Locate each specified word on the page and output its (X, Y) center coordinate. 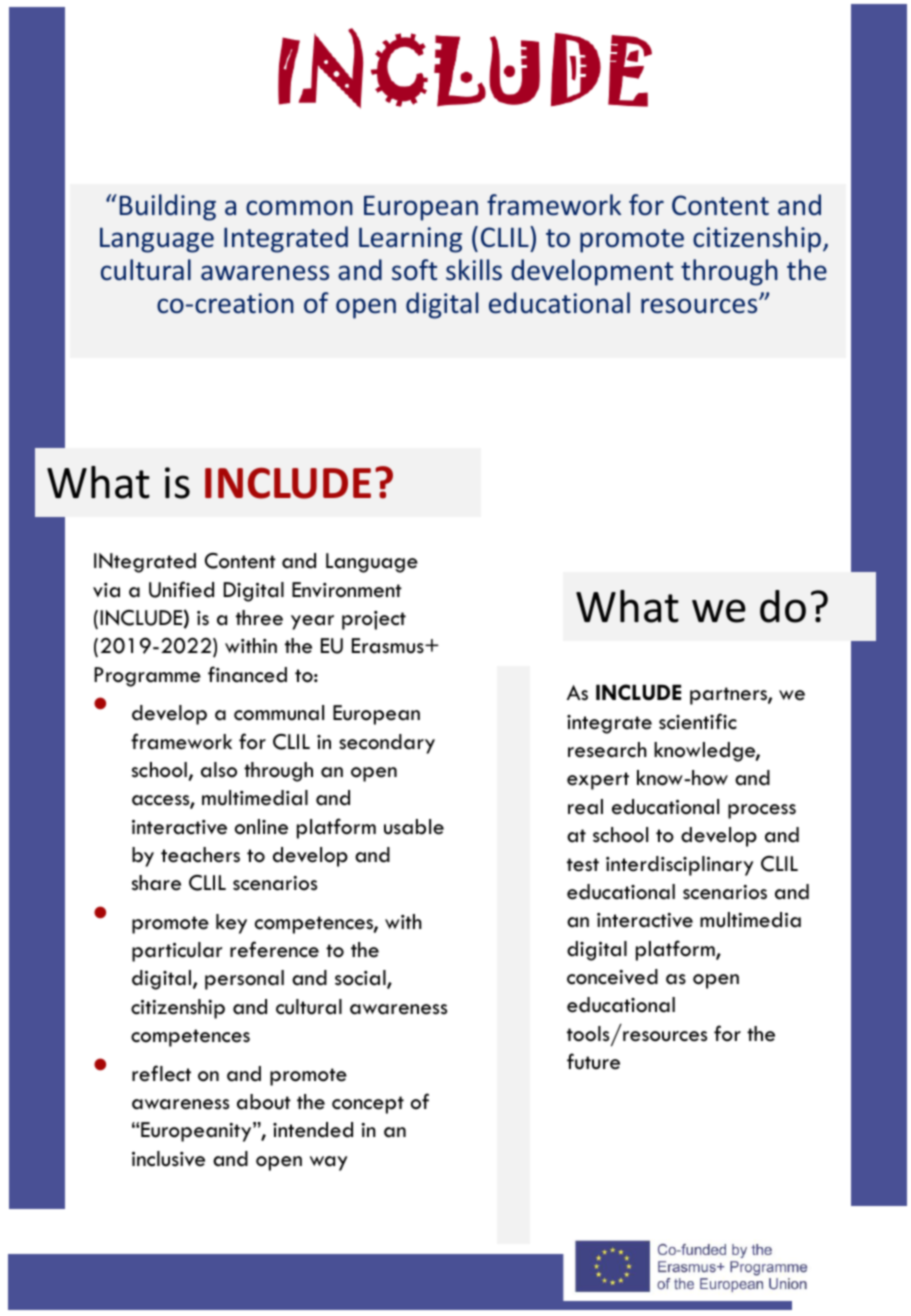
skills (474, 270)
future (593, 1061)
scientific (698, 721)
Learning (410, 240)
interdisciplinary (679, 866)
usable (414, 827)
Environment (347, 590)
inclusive (168, 1159)
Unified (181, 589)
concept (368, 1105)
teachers (200, 855)
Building (168, 207)
